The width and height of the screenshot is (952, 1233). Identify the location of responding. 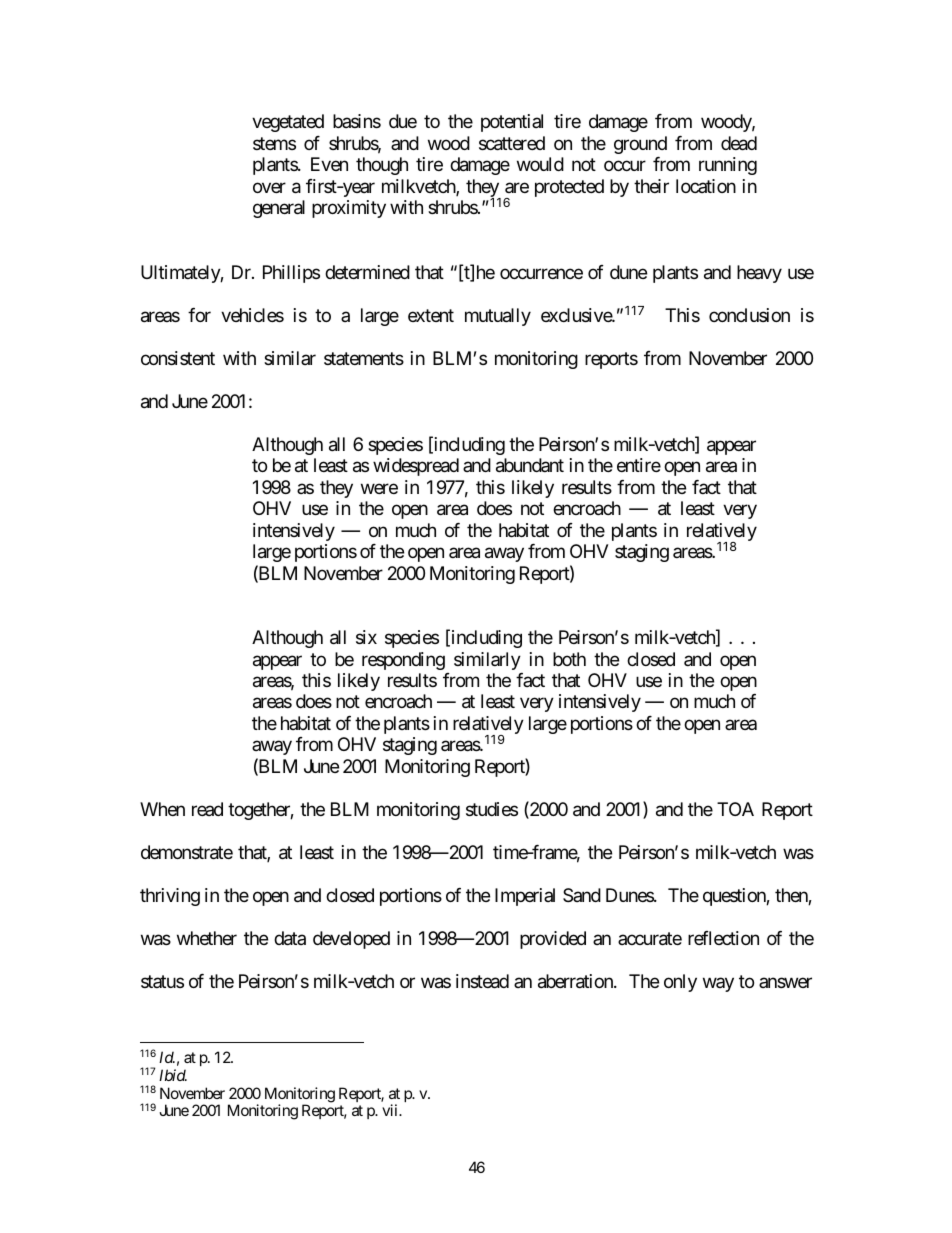
(403, 661).
